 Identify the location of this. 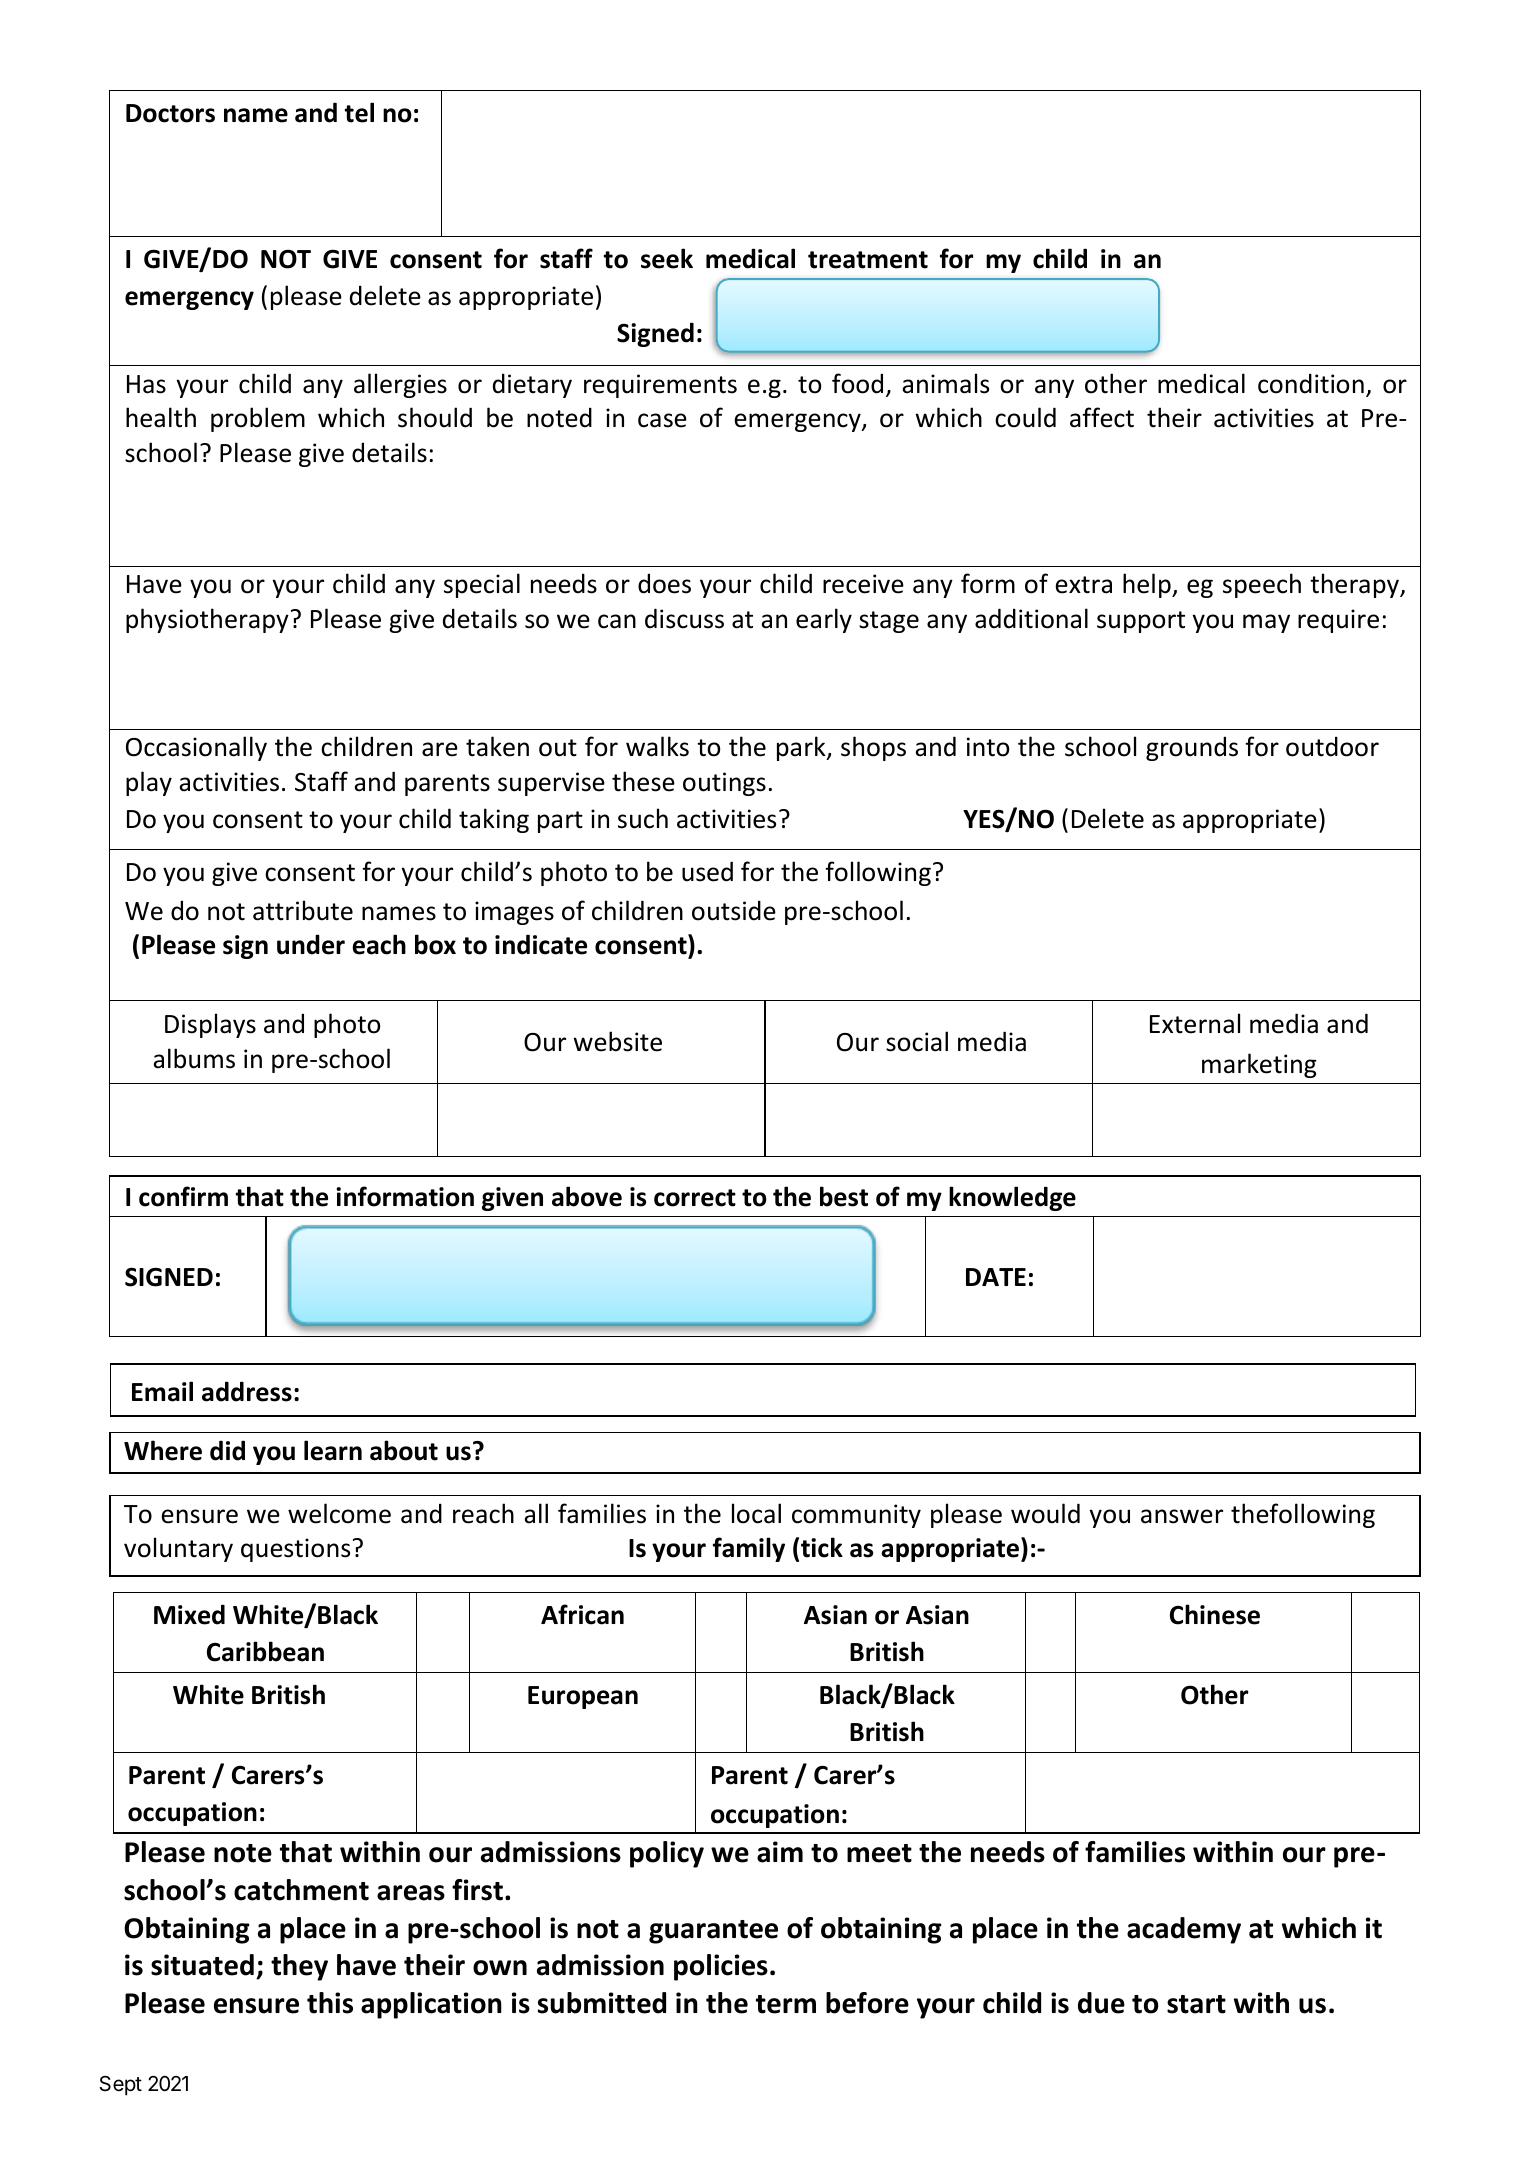
(330, 2003).
